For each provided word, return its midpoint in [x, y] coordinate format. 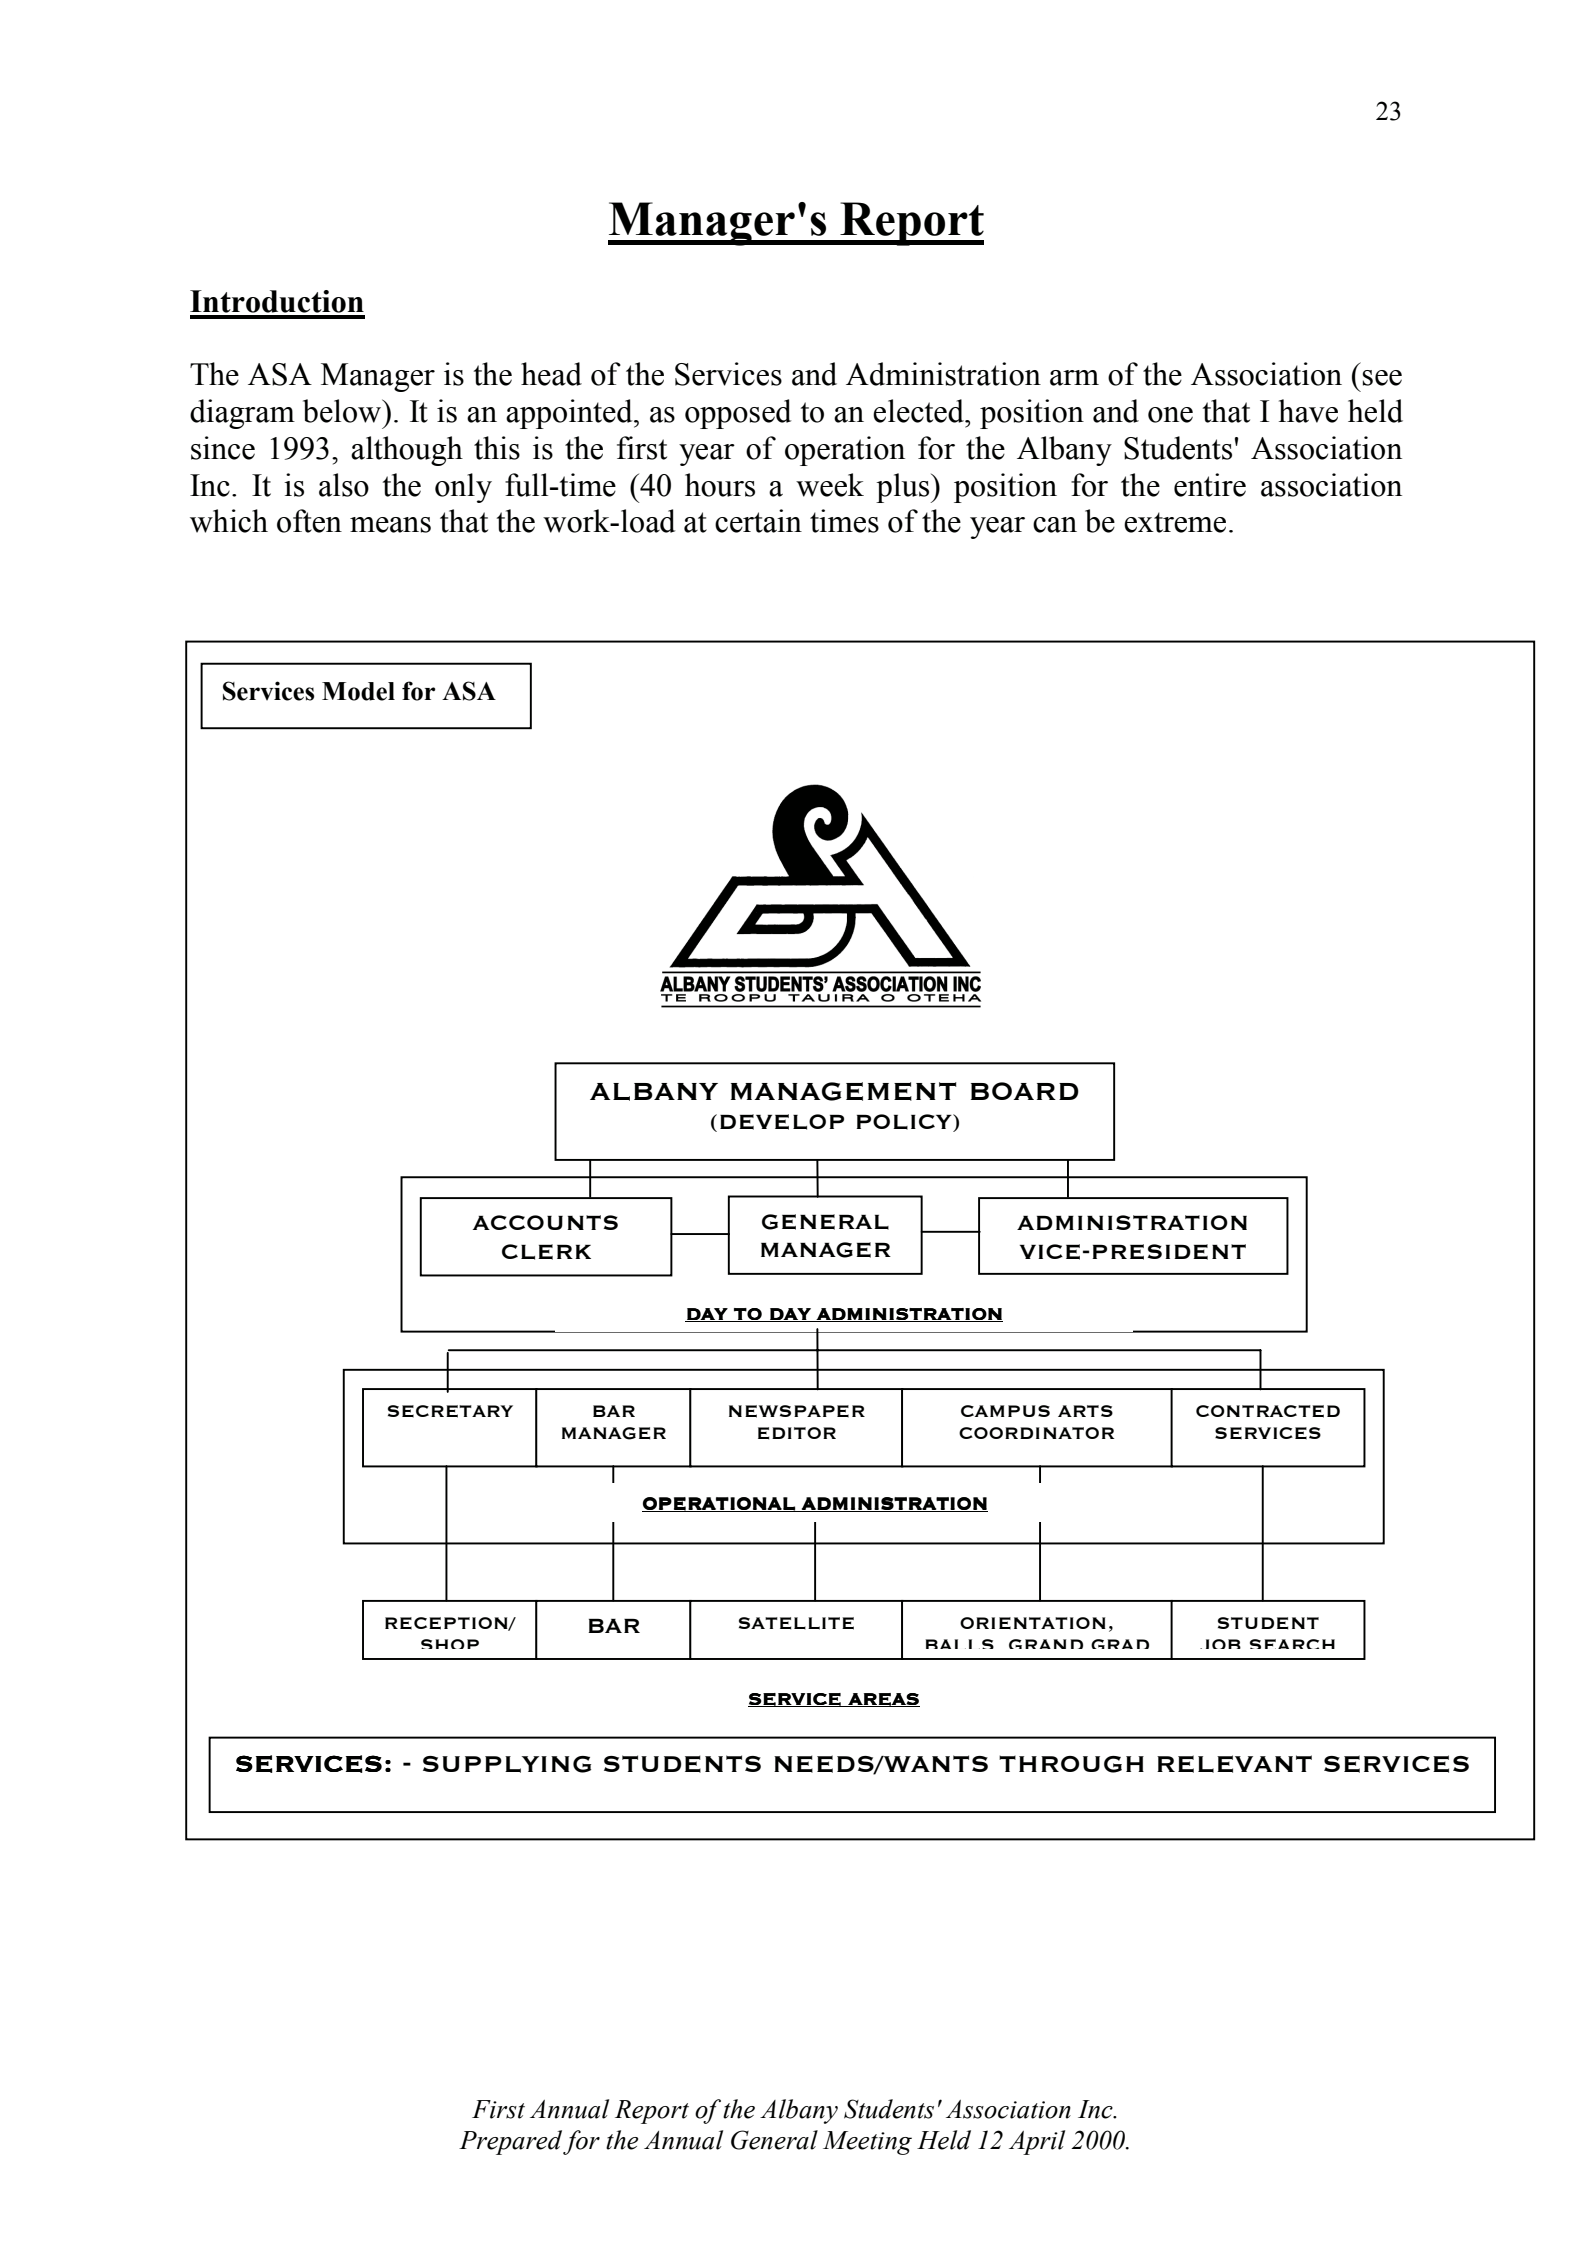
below [343, 411]
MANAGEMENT [843, 1091]
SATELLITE [796, 1623]
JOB [1220, 1644]
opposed [738, 414]
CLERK [546, 1252]
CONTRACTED [1268, 1411]
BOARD [1025, 1091]
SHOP [450, 1644]
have [1308, 411]
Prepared [510, 2142]
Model [358, 691]
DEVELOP [782, 1122]
